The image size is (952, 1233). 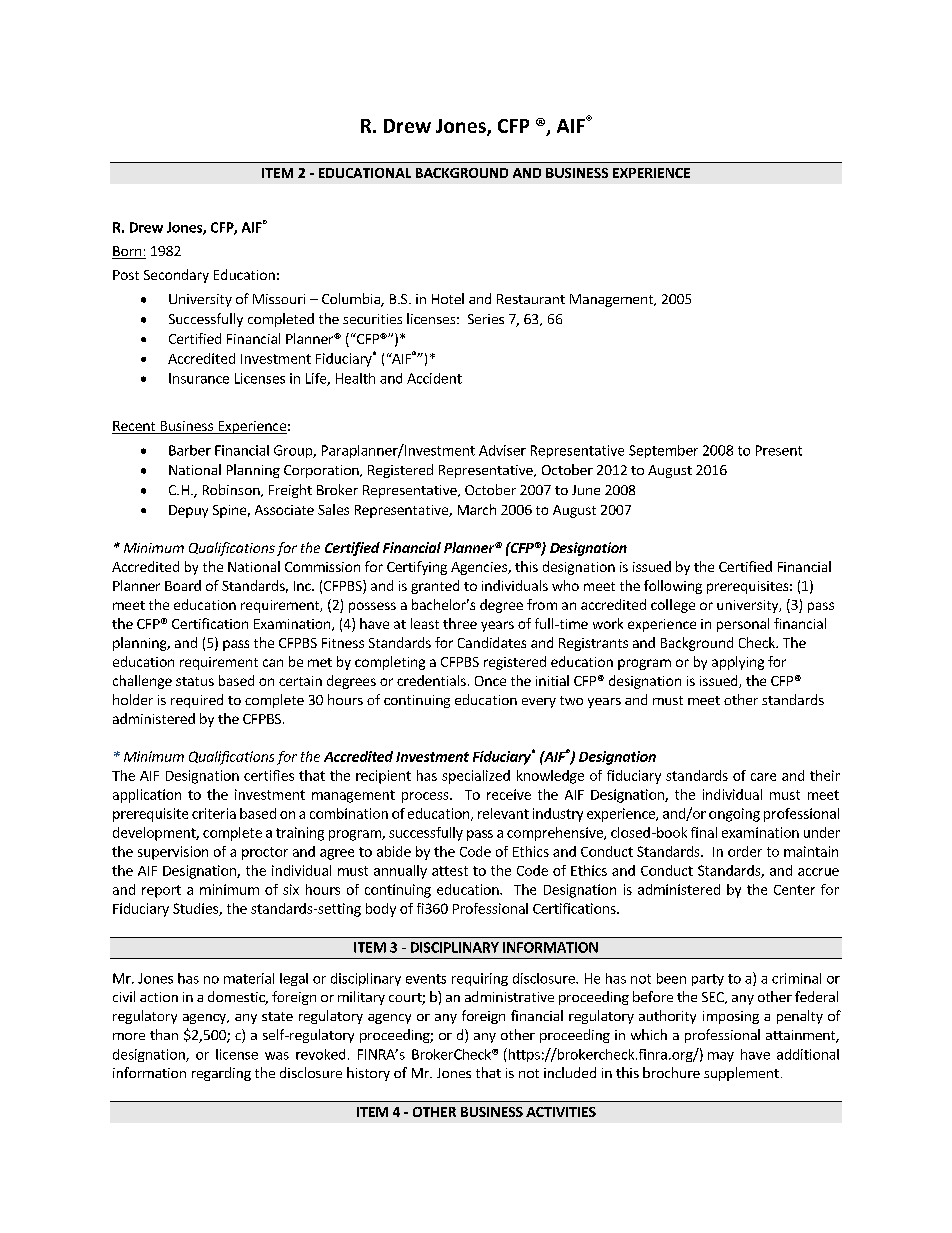 What do you see at coordinates (480, 568) in the page?
I see `Agencies` at bounding box center [480, 568].
